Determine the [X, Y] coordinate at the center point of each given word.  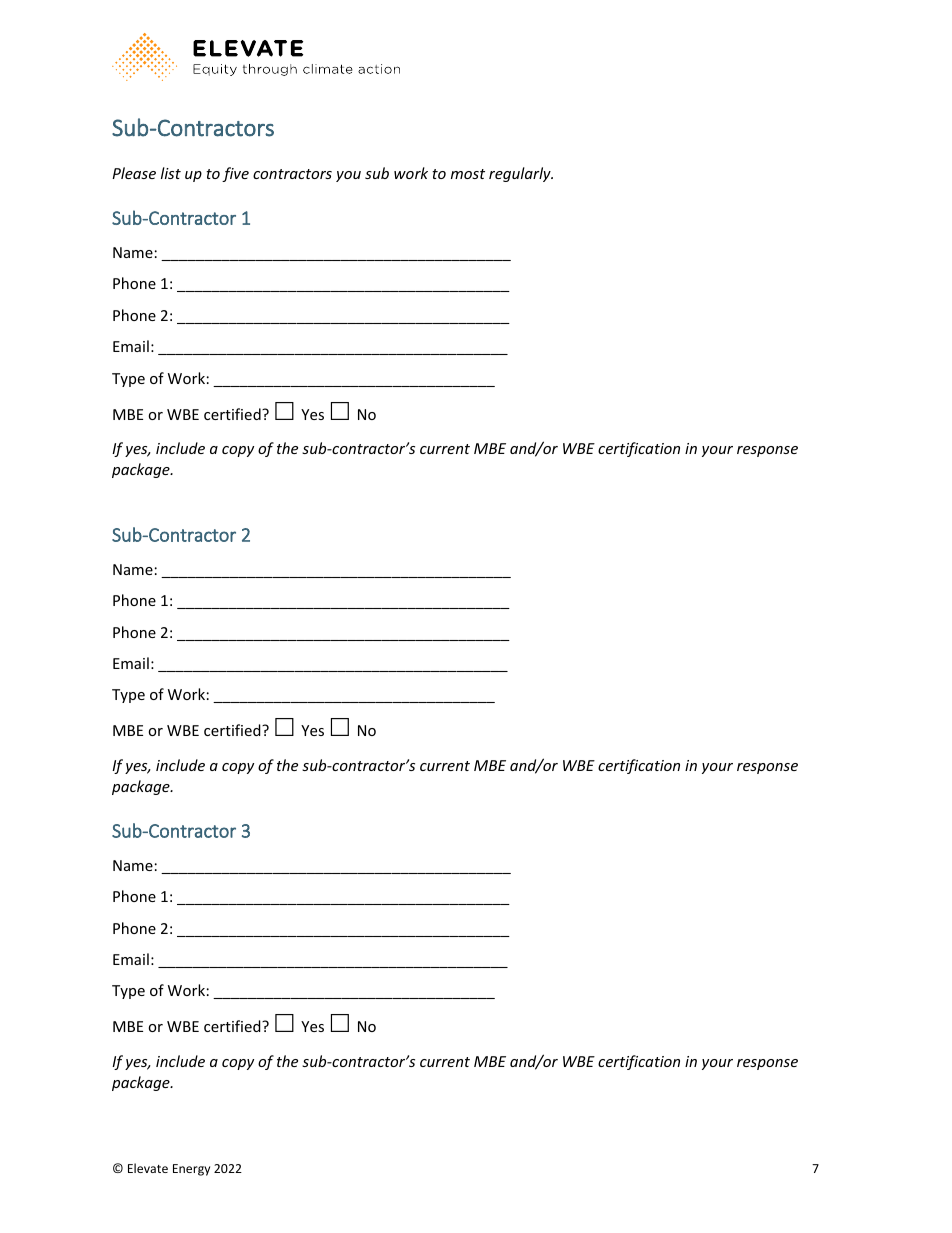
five [235, 174]
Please [134, 173]
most [468, 174]
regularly [521, 174]
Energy [191, 1170]
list [171, 173]
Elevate [148, 1168]
